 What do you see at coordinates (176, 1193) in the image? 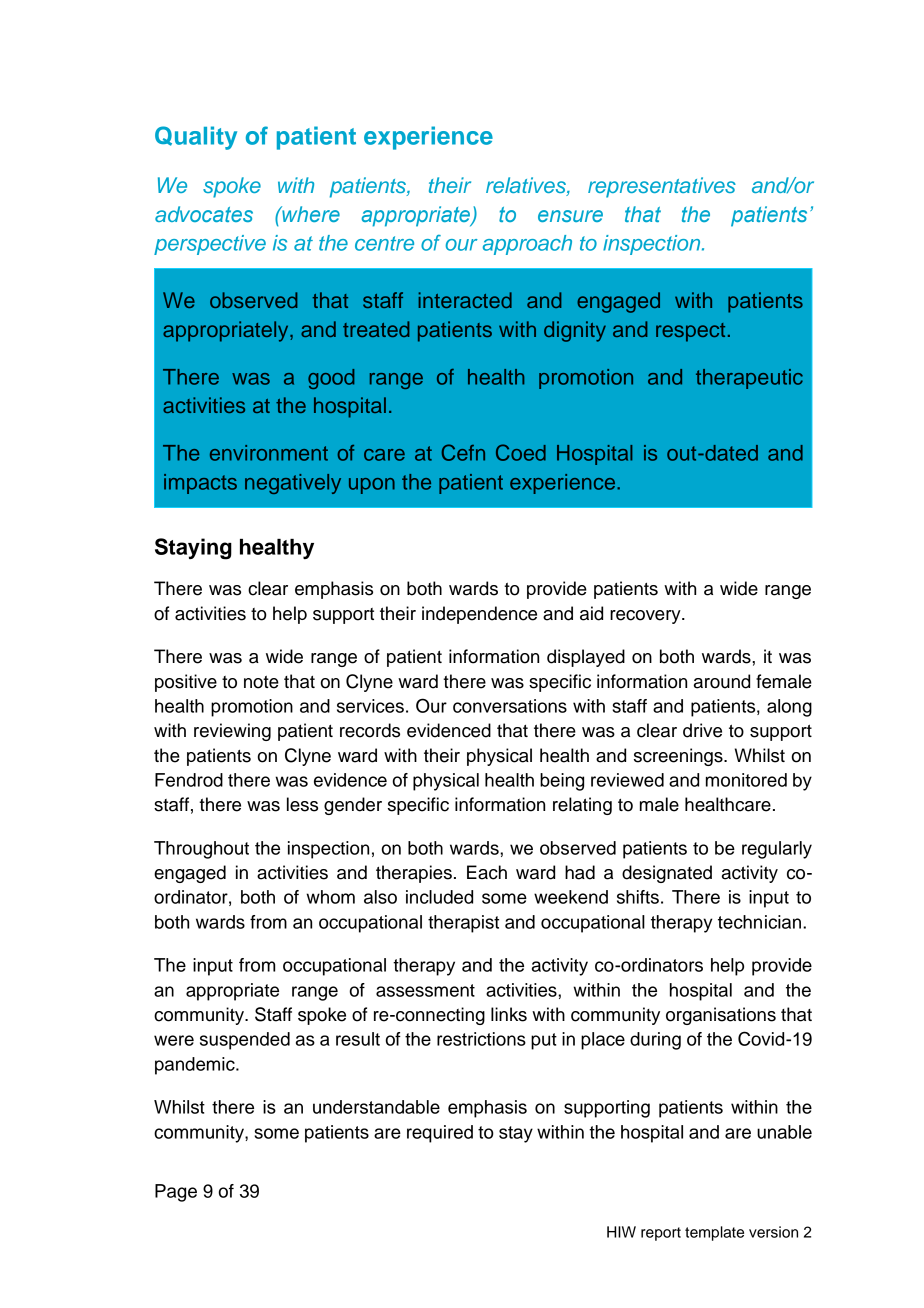
I see `Page` at bounding box center [176, 1193].
